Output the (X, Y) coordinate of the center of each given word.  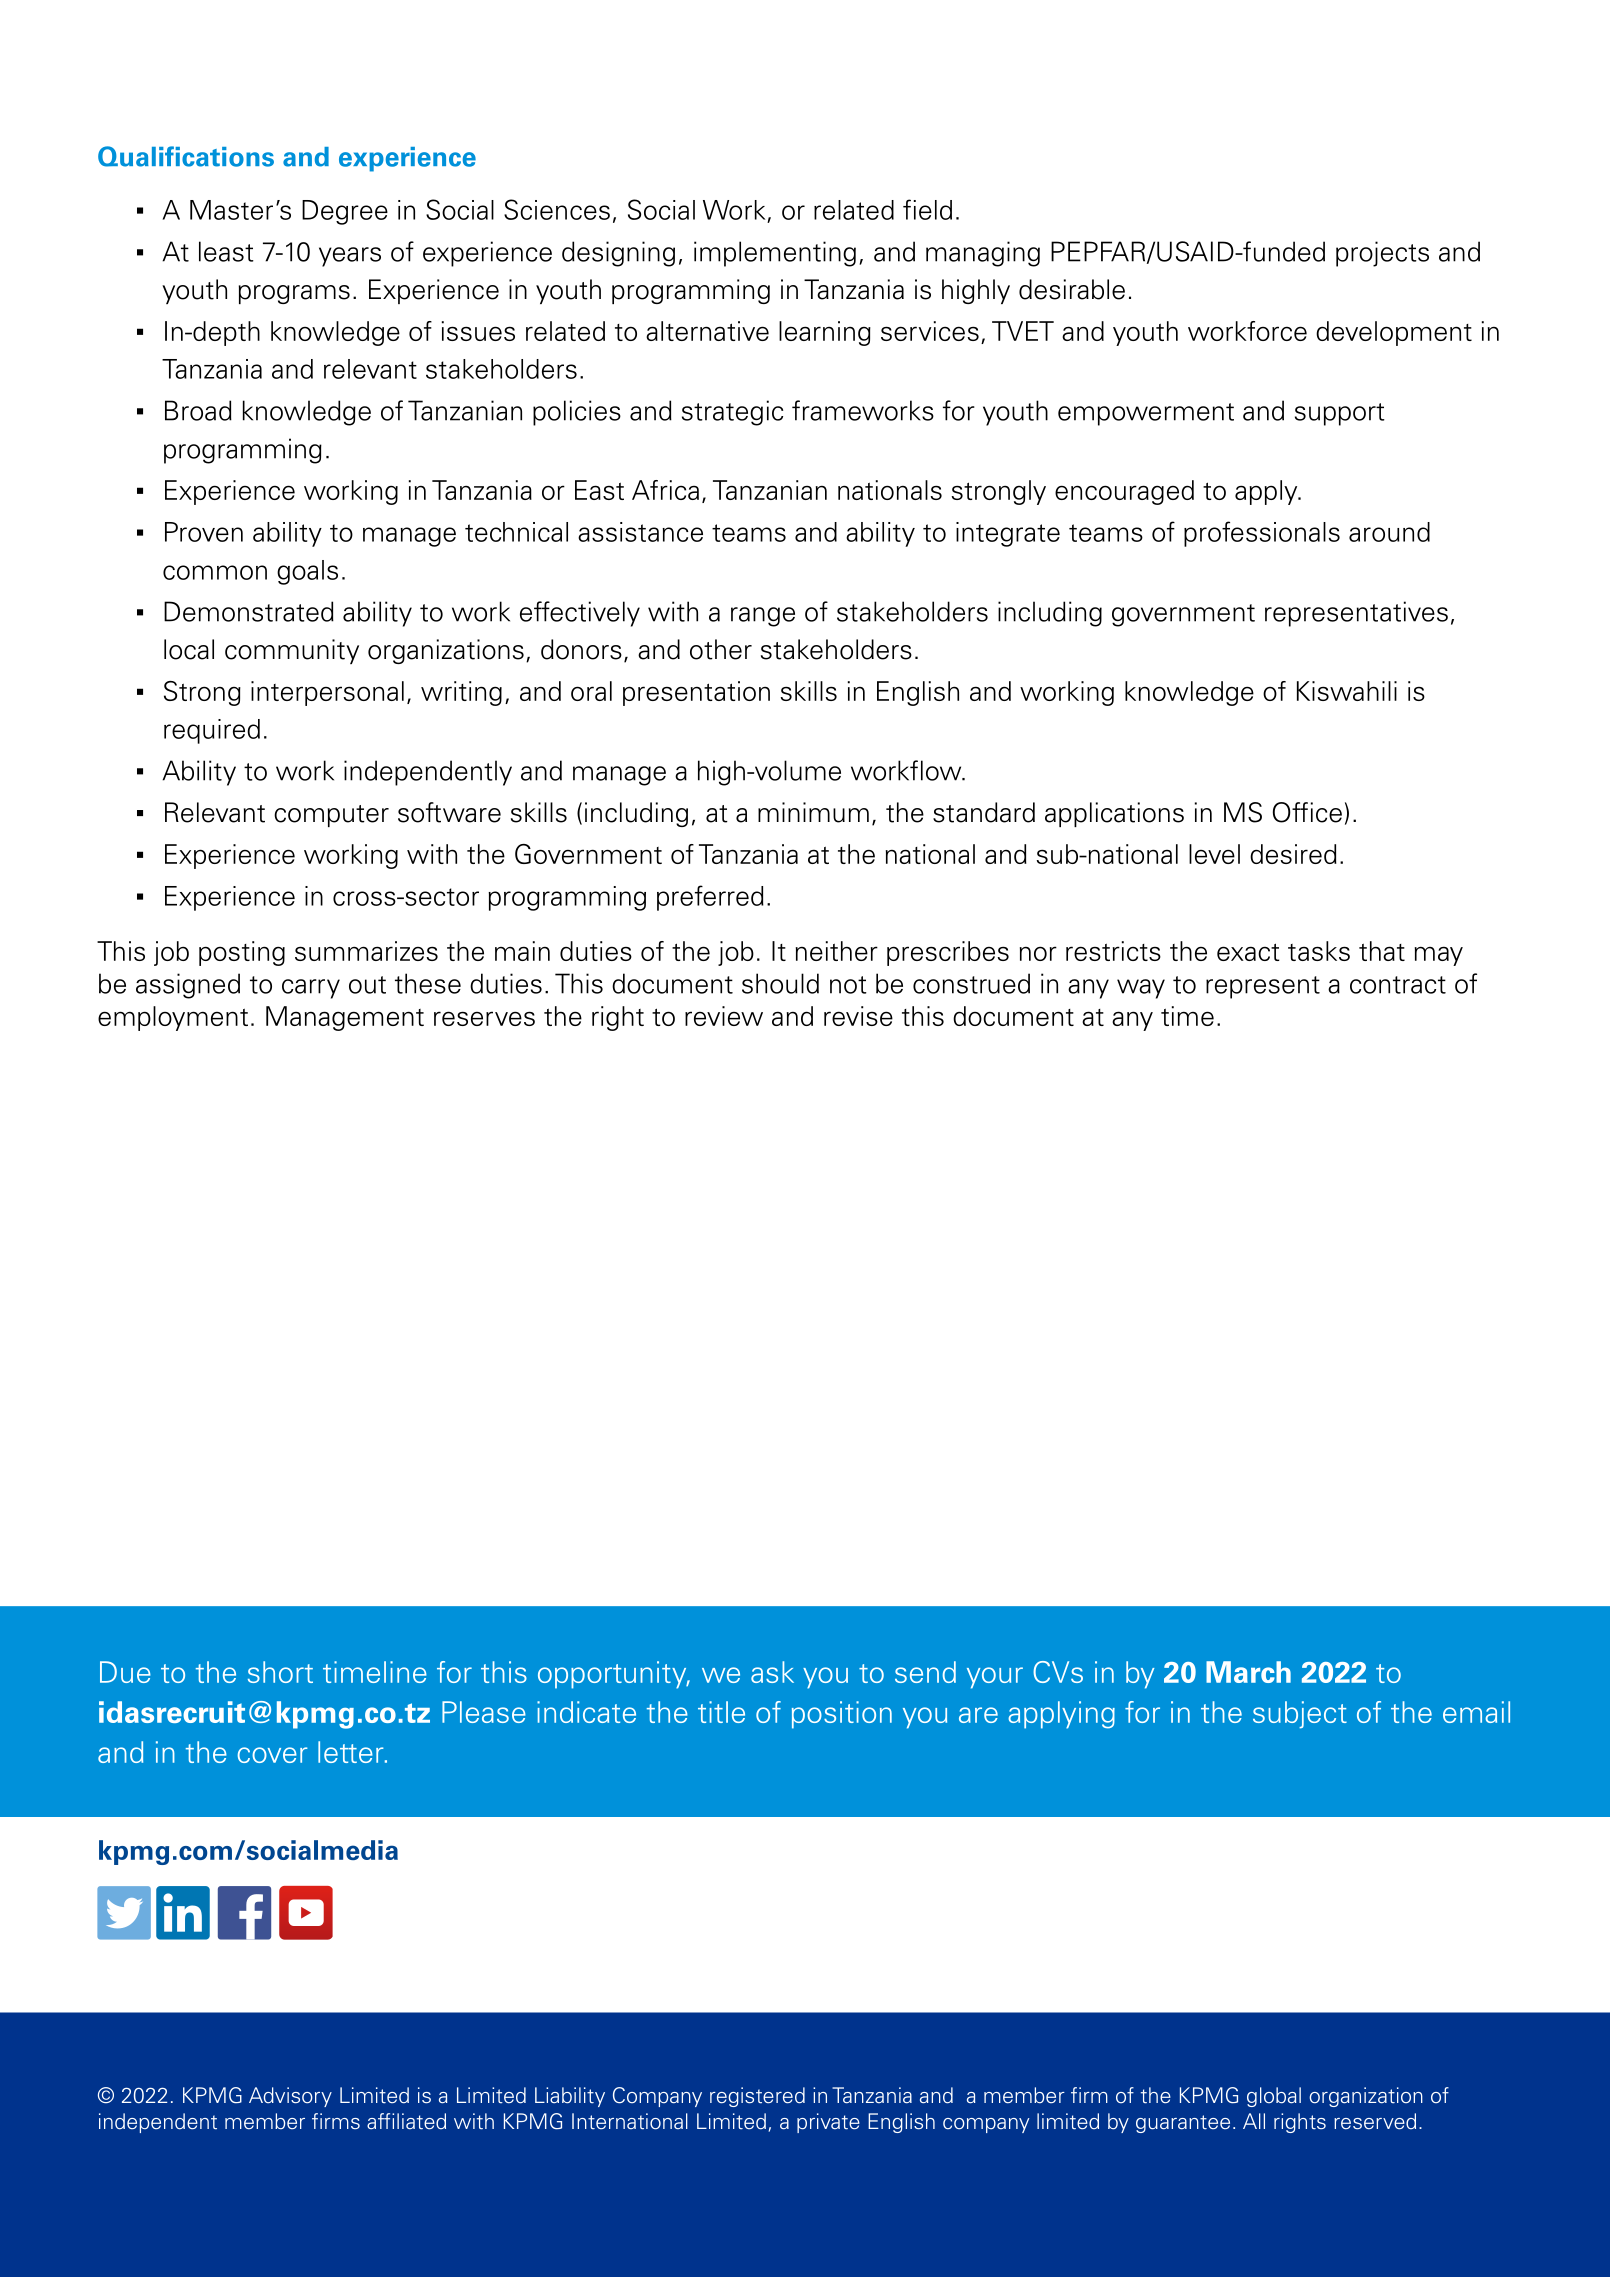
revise (858, 1016)
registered (757, 2097)
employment (173, 1018)
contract (1398, 985)
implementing (775, 254)
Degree (345, 212)
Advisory (290, 2097)
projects (1382, 254)
